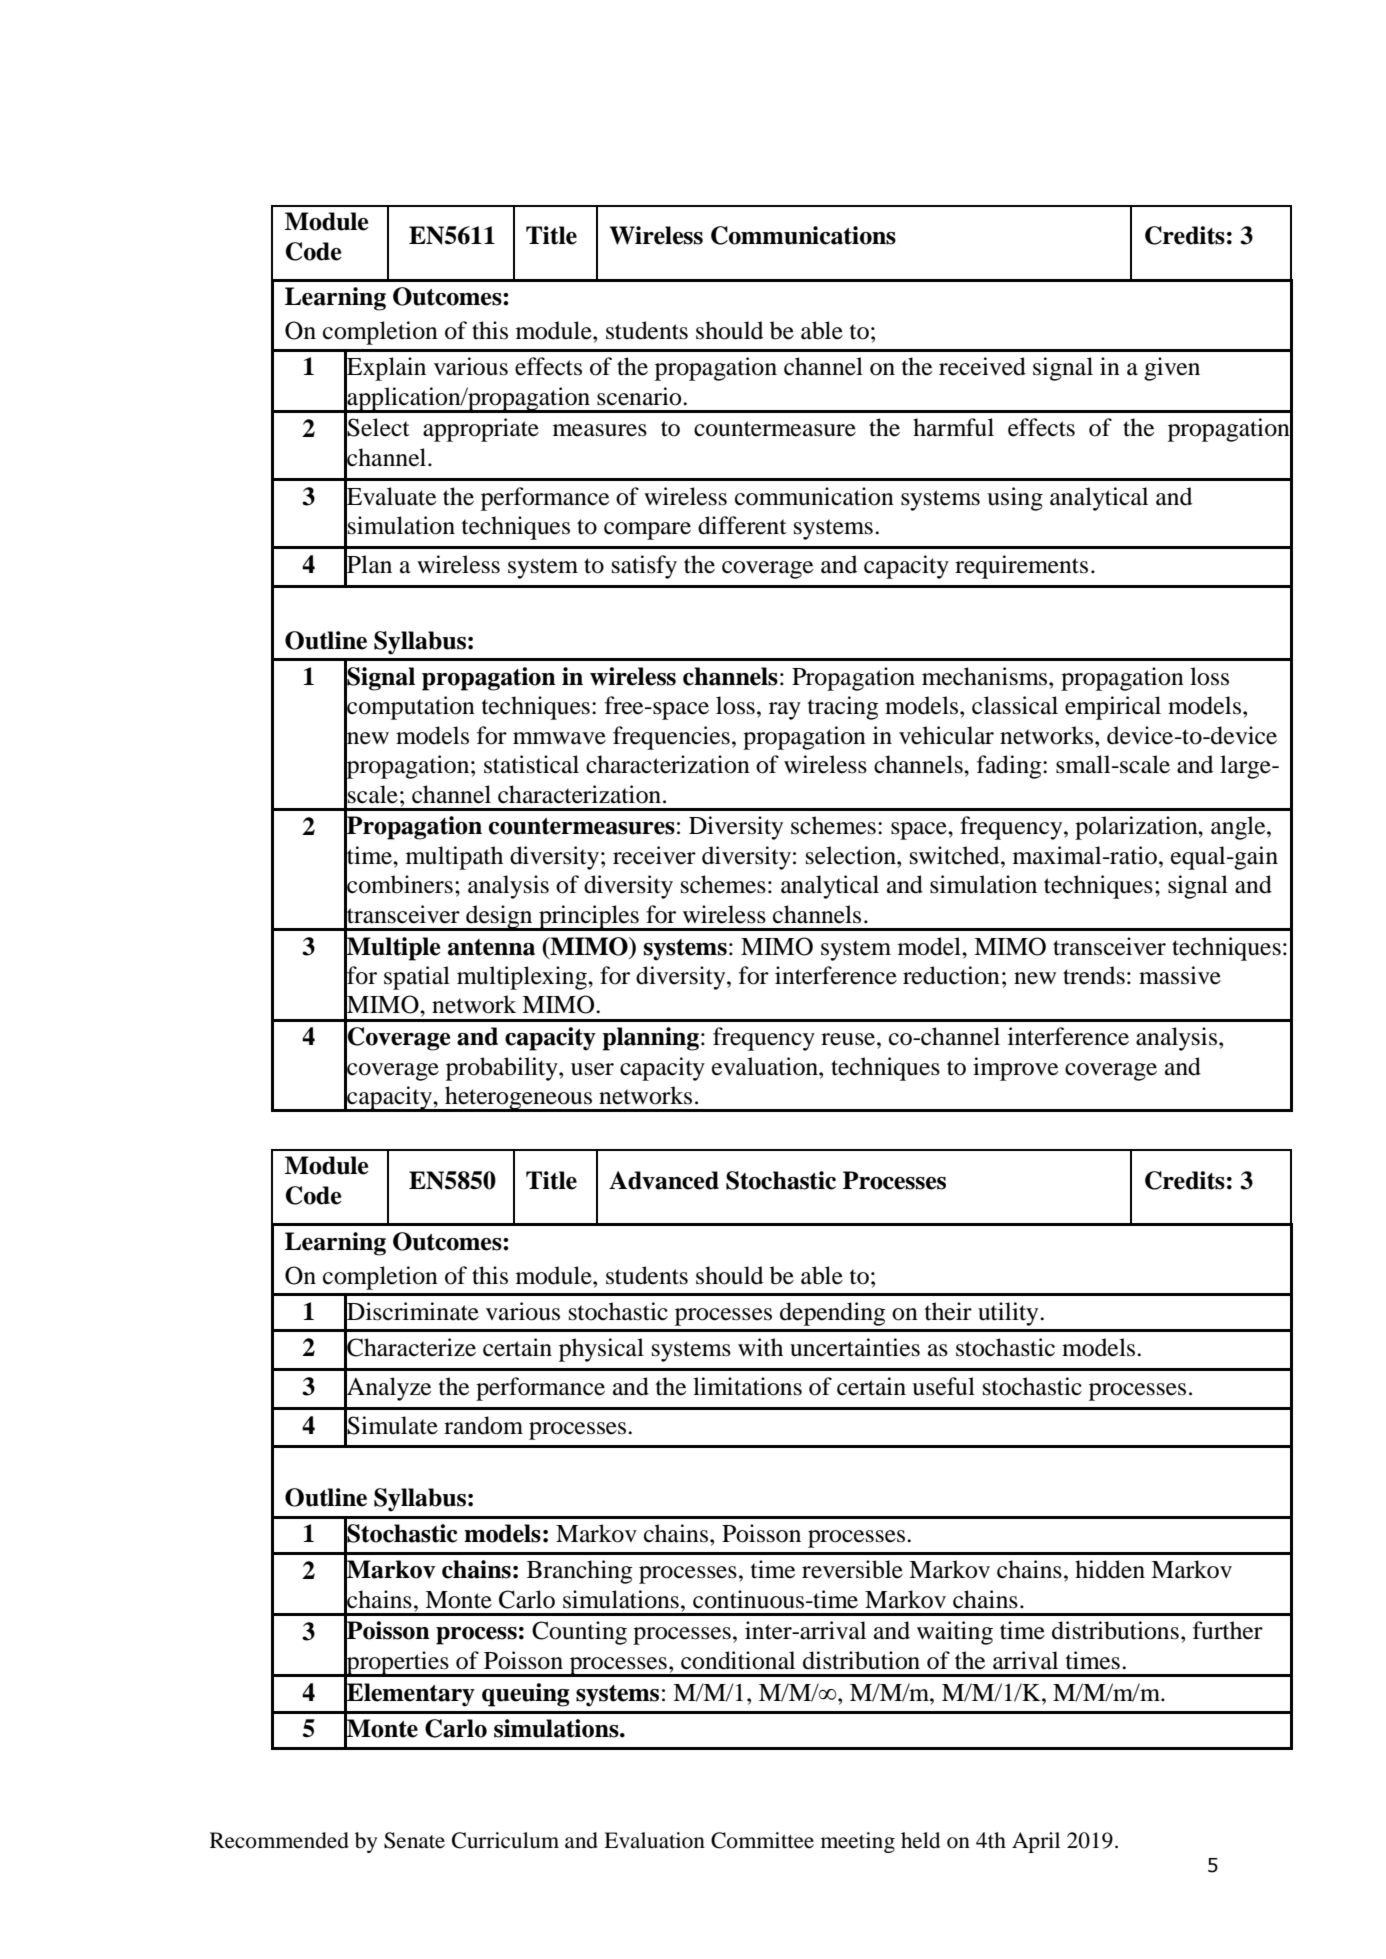 The image size is (1386, 1959). I want to click on reuse, so click(849, 1039).
